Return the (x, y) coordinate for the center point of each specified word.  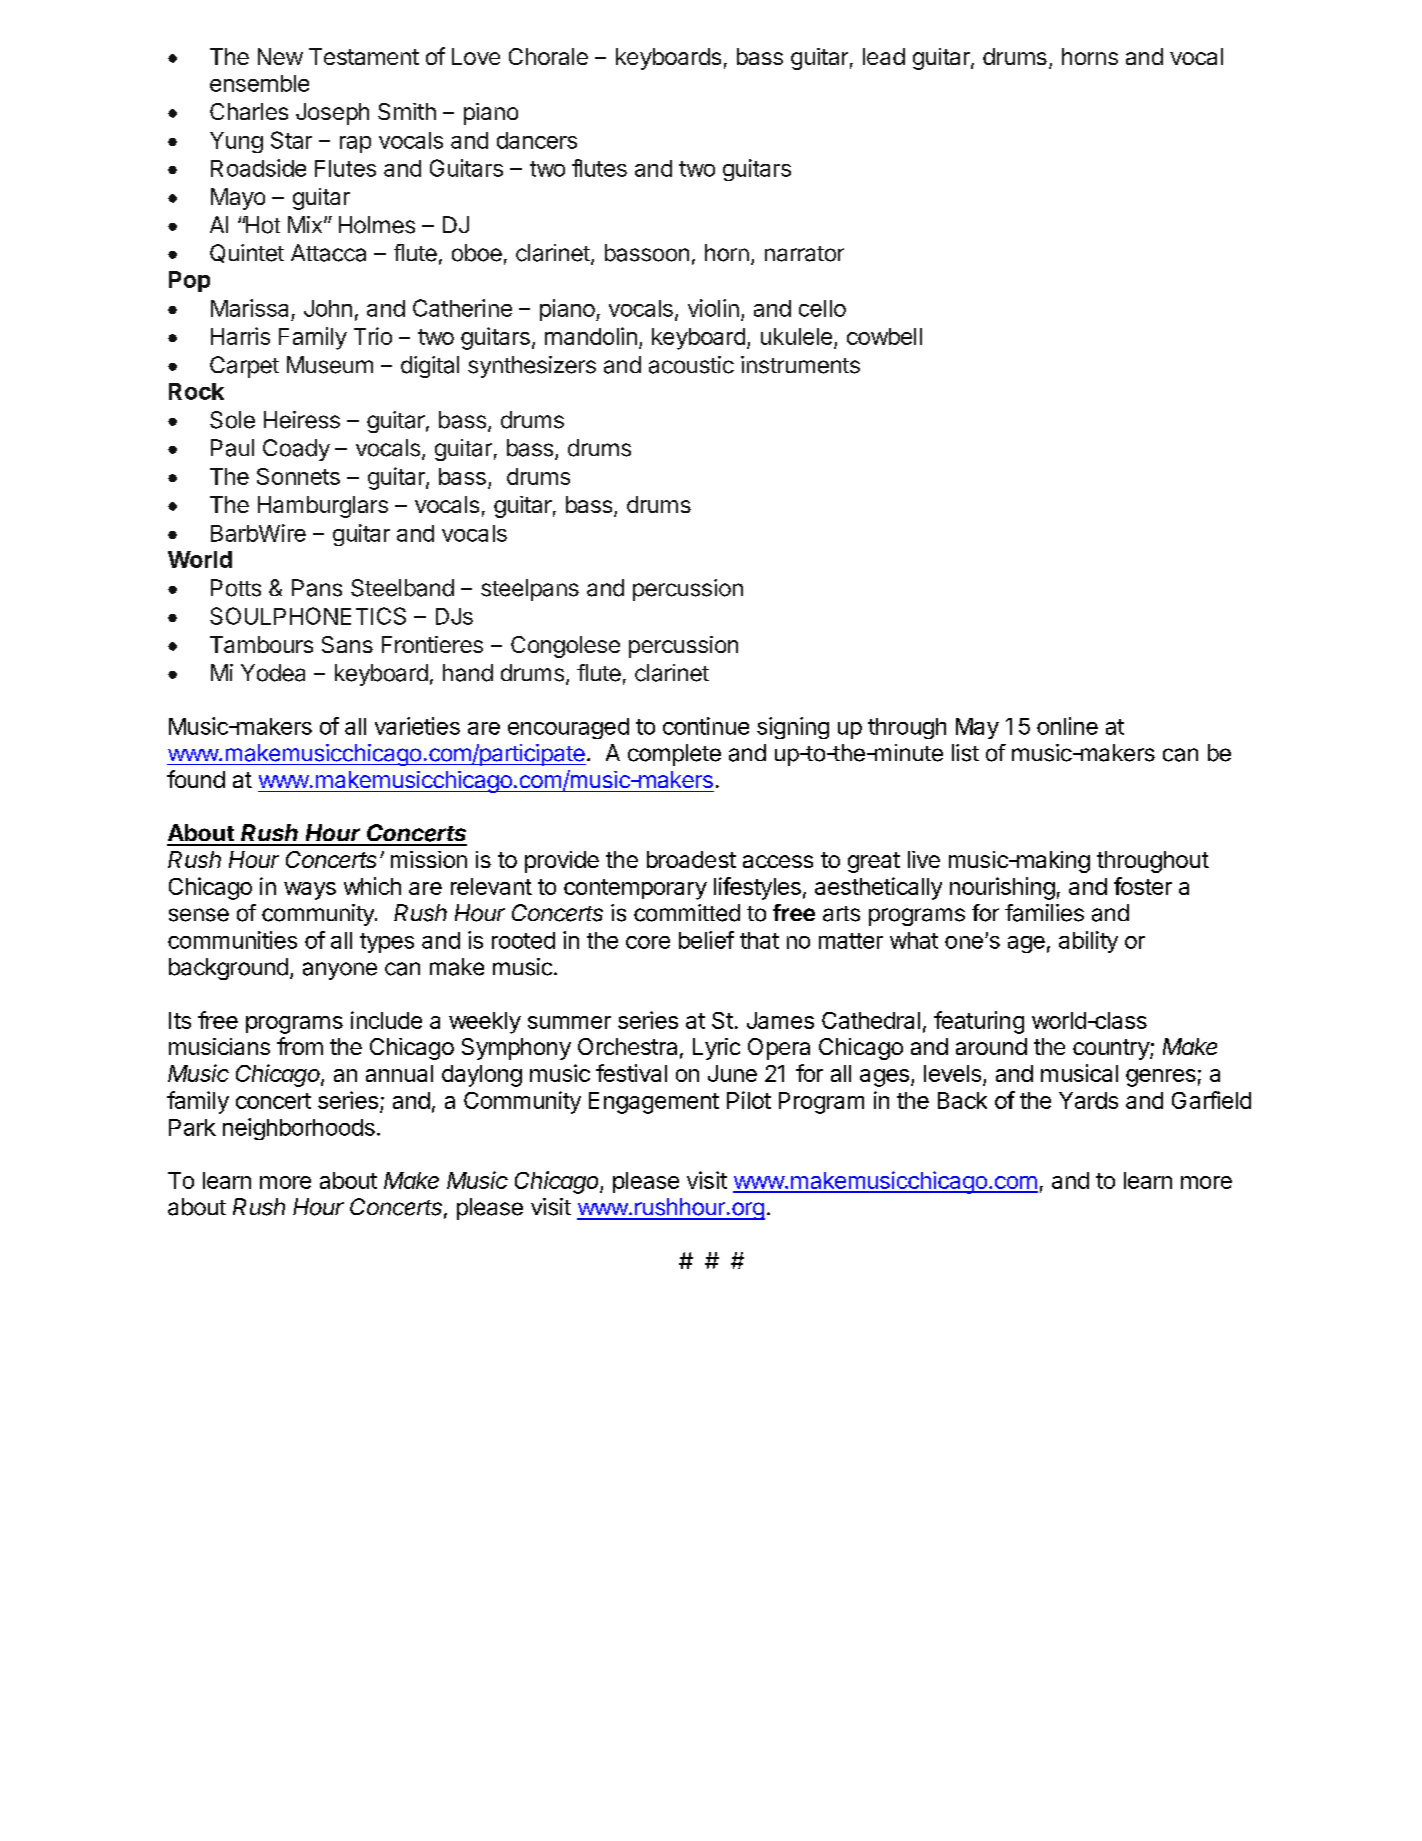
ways (310, 891)
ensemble (259, 83)
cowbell (884, 336)
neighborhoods (299, 1129)
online (1067, 726)
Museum (330, 365)
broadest (691, 859)
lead (884, 56)
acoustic (691, 365)
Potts (236, 588)
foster (1143, 886)
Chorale (548, 56)
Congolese (565, 647)
